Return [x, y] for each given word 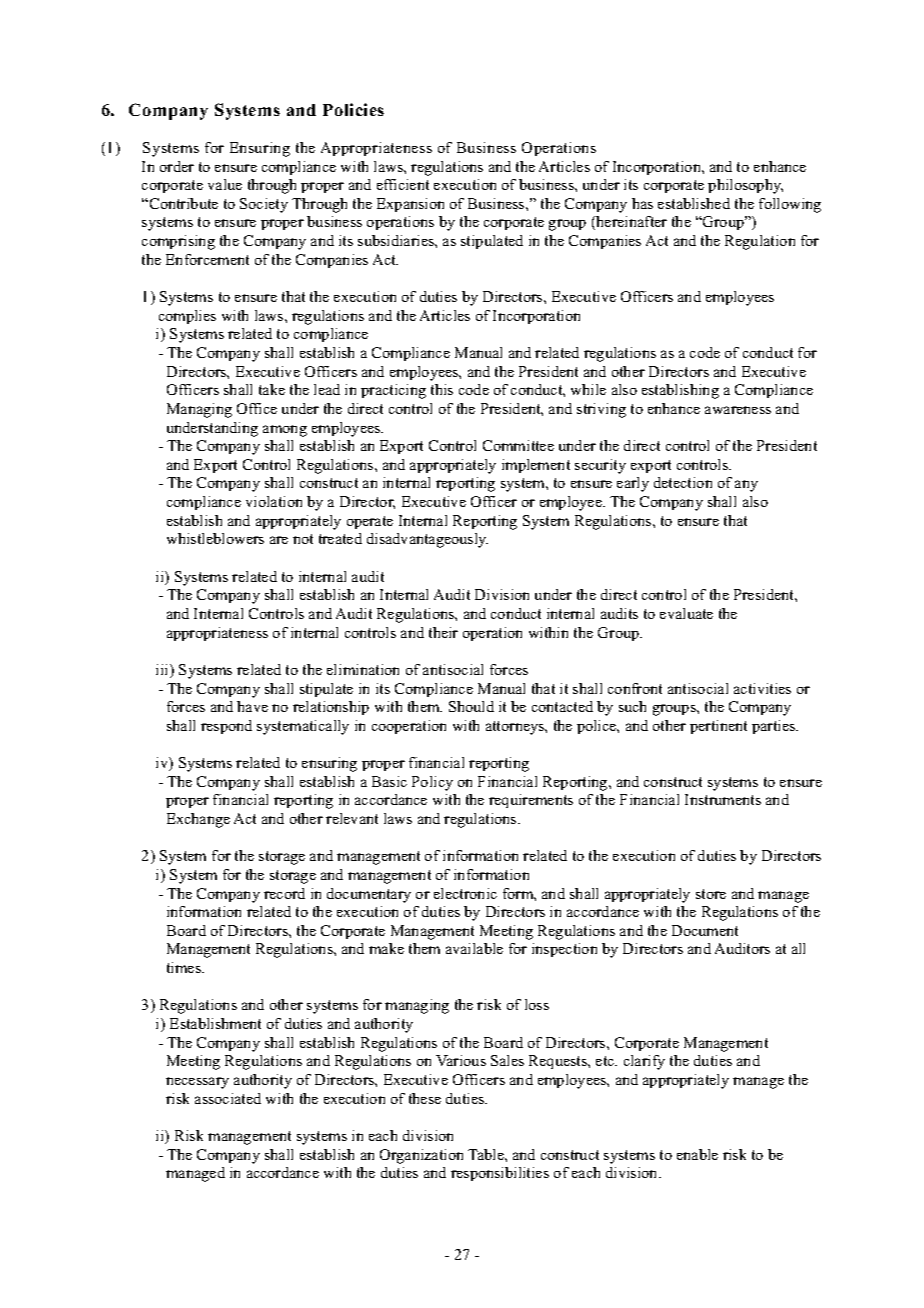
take [272, 389]
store [711, 894]
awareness [738, 410]
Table [487, 1154]
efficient [403, 184]
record [284, 893]
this [442, 389]
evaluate [686, 613]
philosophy [745, 186]
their [443, 632]
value [225, 184]
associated [228, 1098]
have [252, 706]
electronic [465, 893]
